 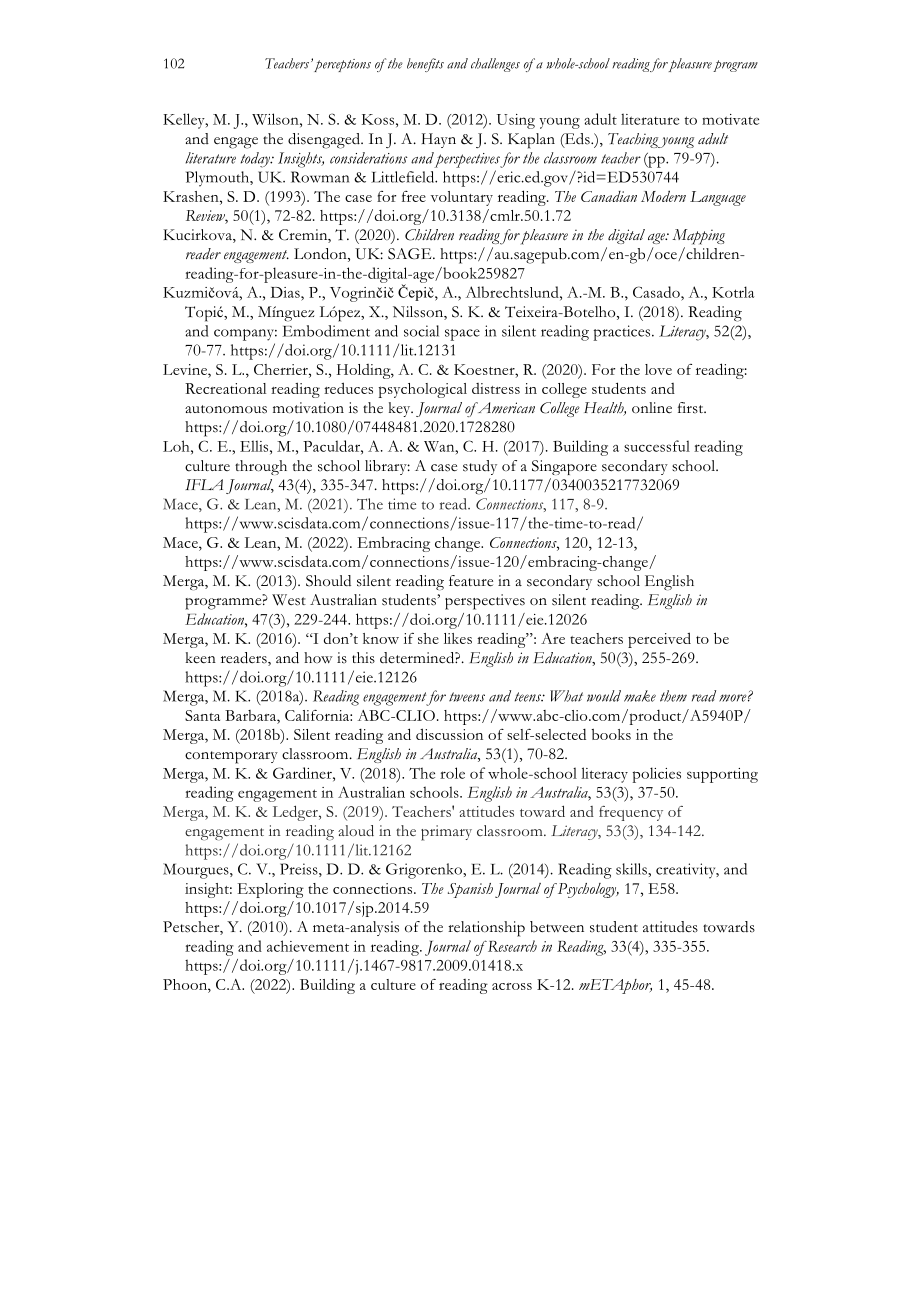 What do you see at coordinates (673, 696) in the image?
I see `them` at bounding box center [673, 696].
